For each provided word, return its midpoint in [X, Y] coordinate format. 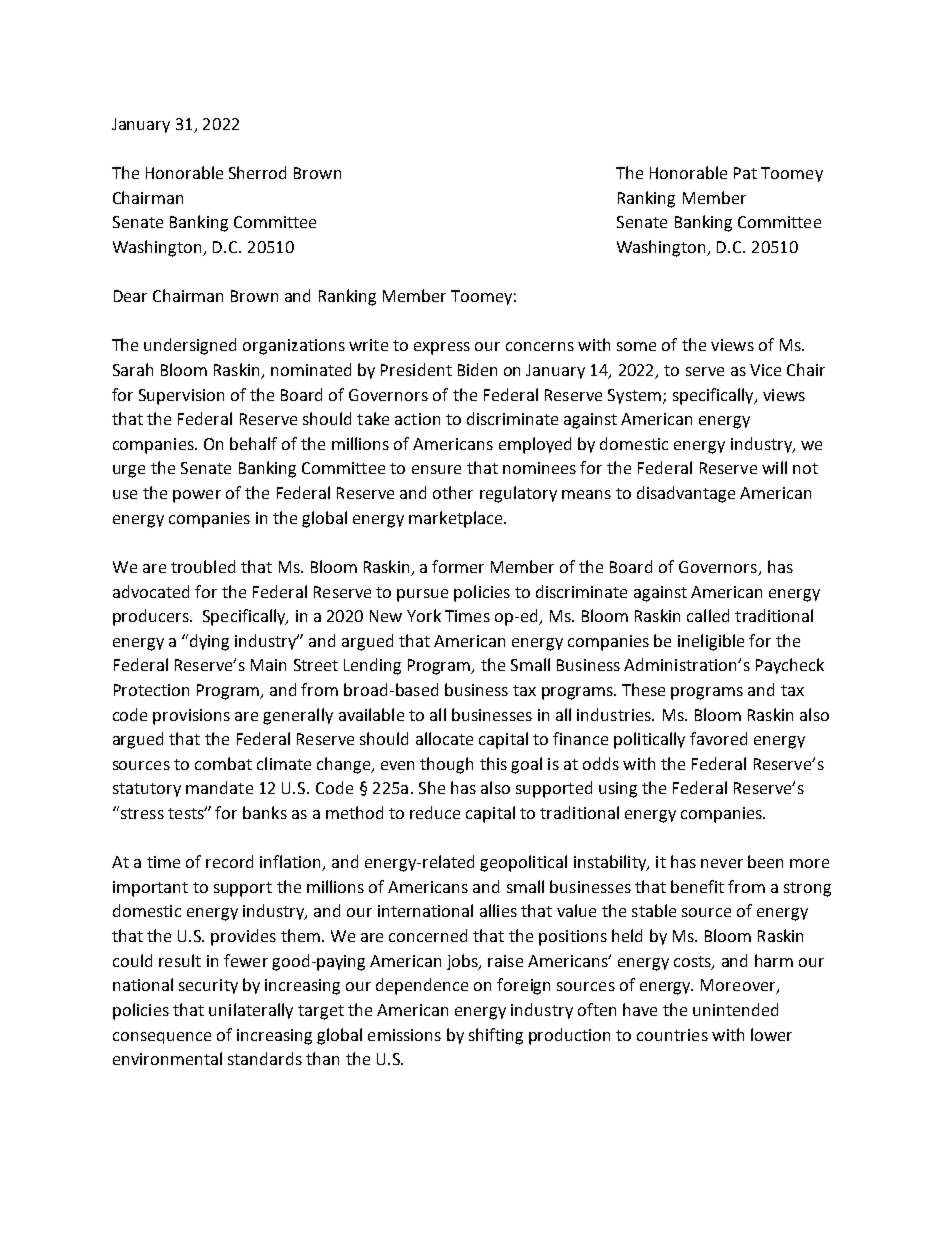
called [708, 615]
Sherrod [257, 172]
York [424, 615]
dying [209, 642]
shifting [496, 1036]
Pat [745, 173]
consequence [162, 1038]
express [442, 348]
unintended [735, 1009]
